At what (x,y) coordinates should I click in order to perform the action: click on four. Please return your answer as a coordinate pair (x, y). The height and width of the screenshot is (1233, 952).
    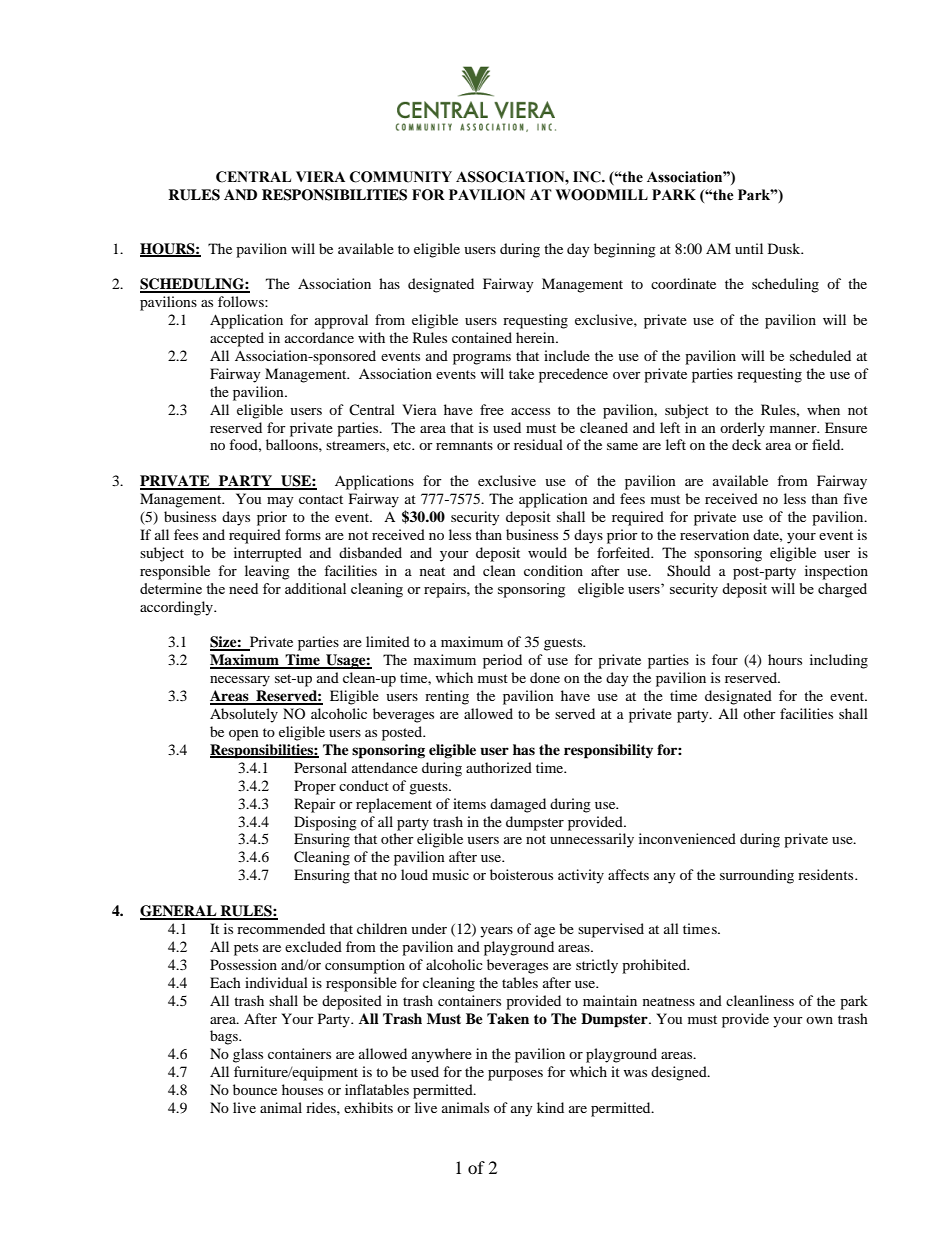
    Looking at the image, I should click on (725, 659).
